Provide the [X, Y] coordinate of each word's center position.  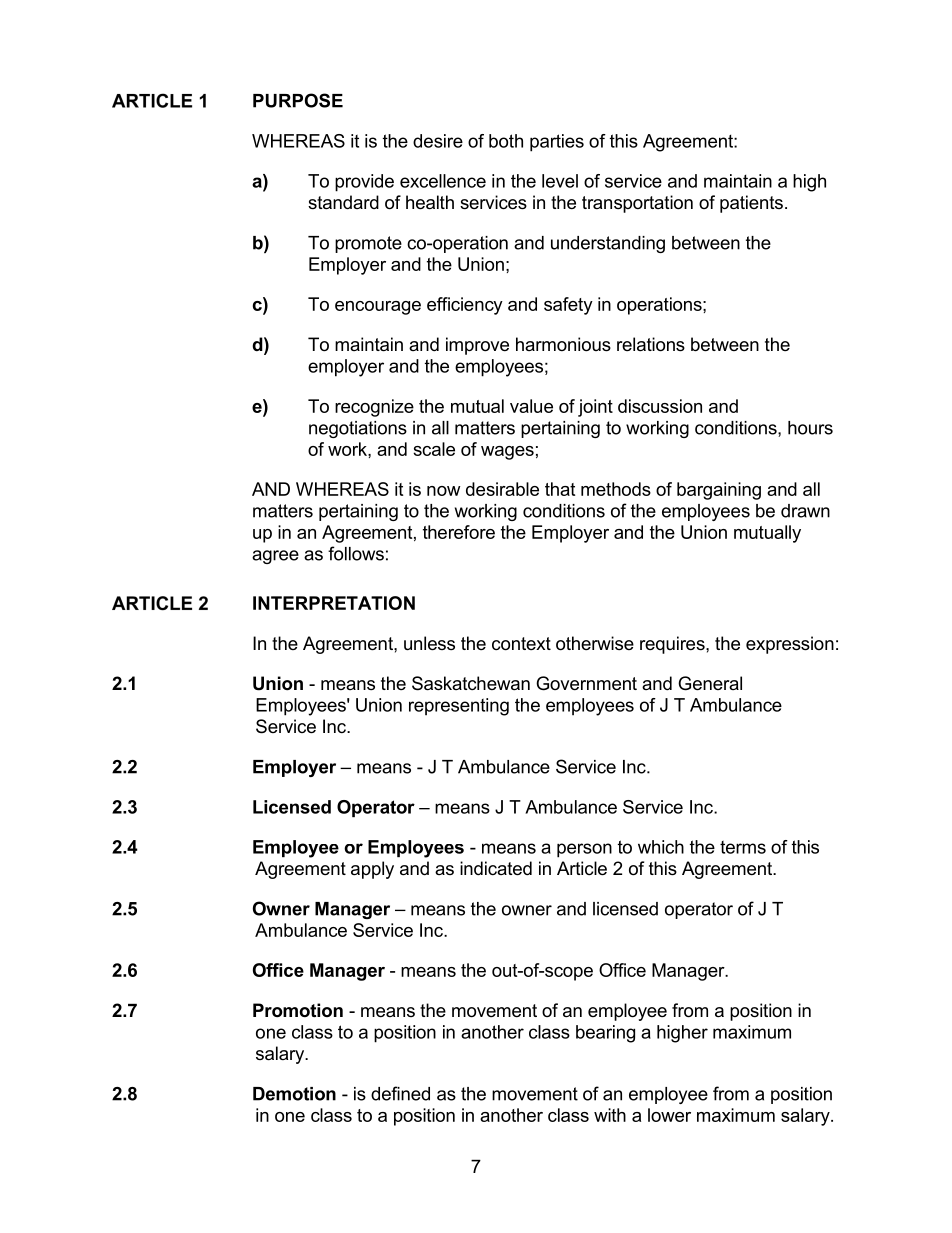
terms [743, 847]
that [560, 489]
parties [557, 143]
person [584, 850]
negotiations [358, 429]
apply [372, 870]
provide [364, 183]
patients [751, 204]
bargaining [719, 491]
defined [400, 1093]
